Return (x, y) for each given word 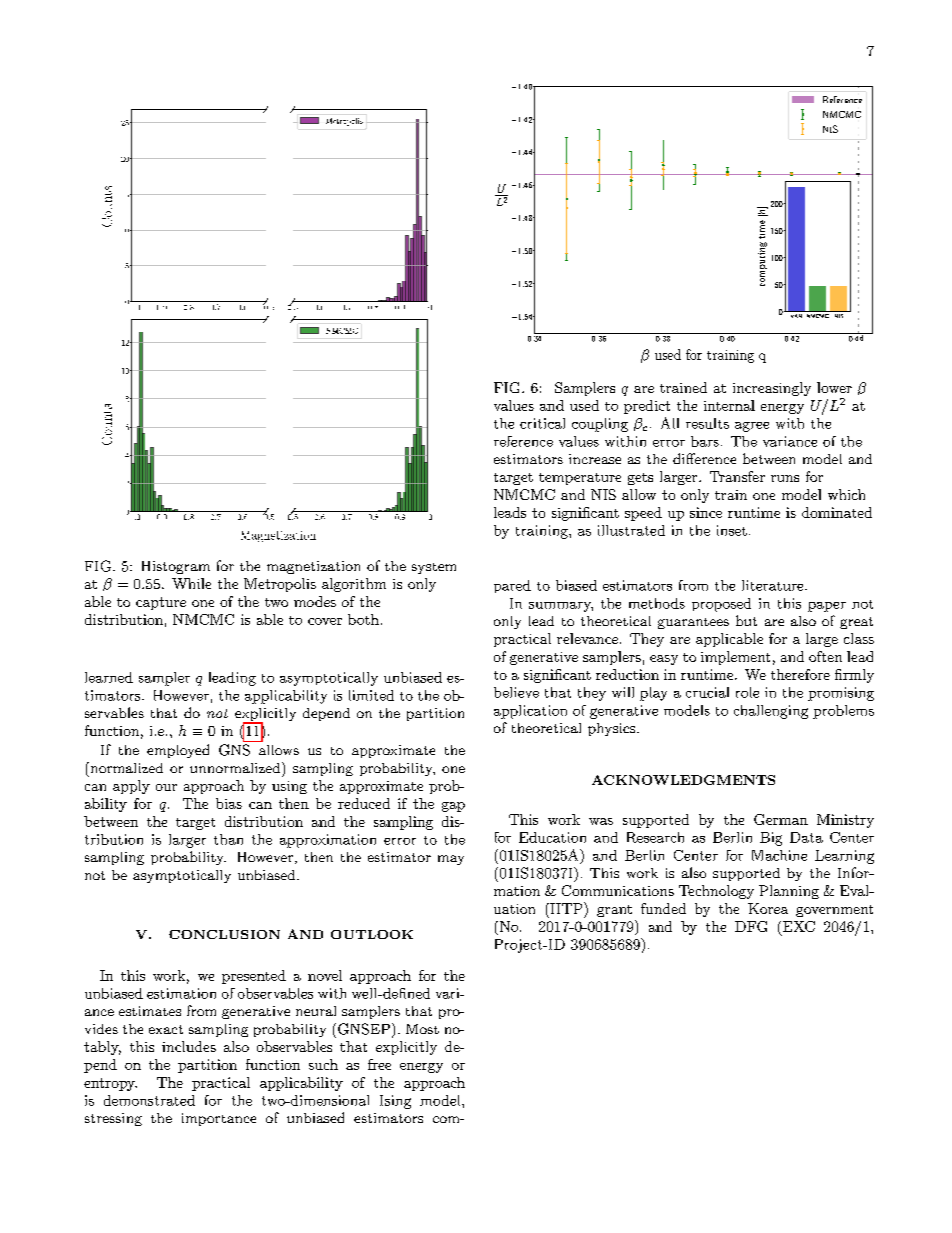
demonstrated (149, 1100)
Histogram (176, 567)
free (379, 1064)
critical (542, 423)
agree (752, 427)
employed (178, 751)
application (530, 712)
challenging (771, 712)
